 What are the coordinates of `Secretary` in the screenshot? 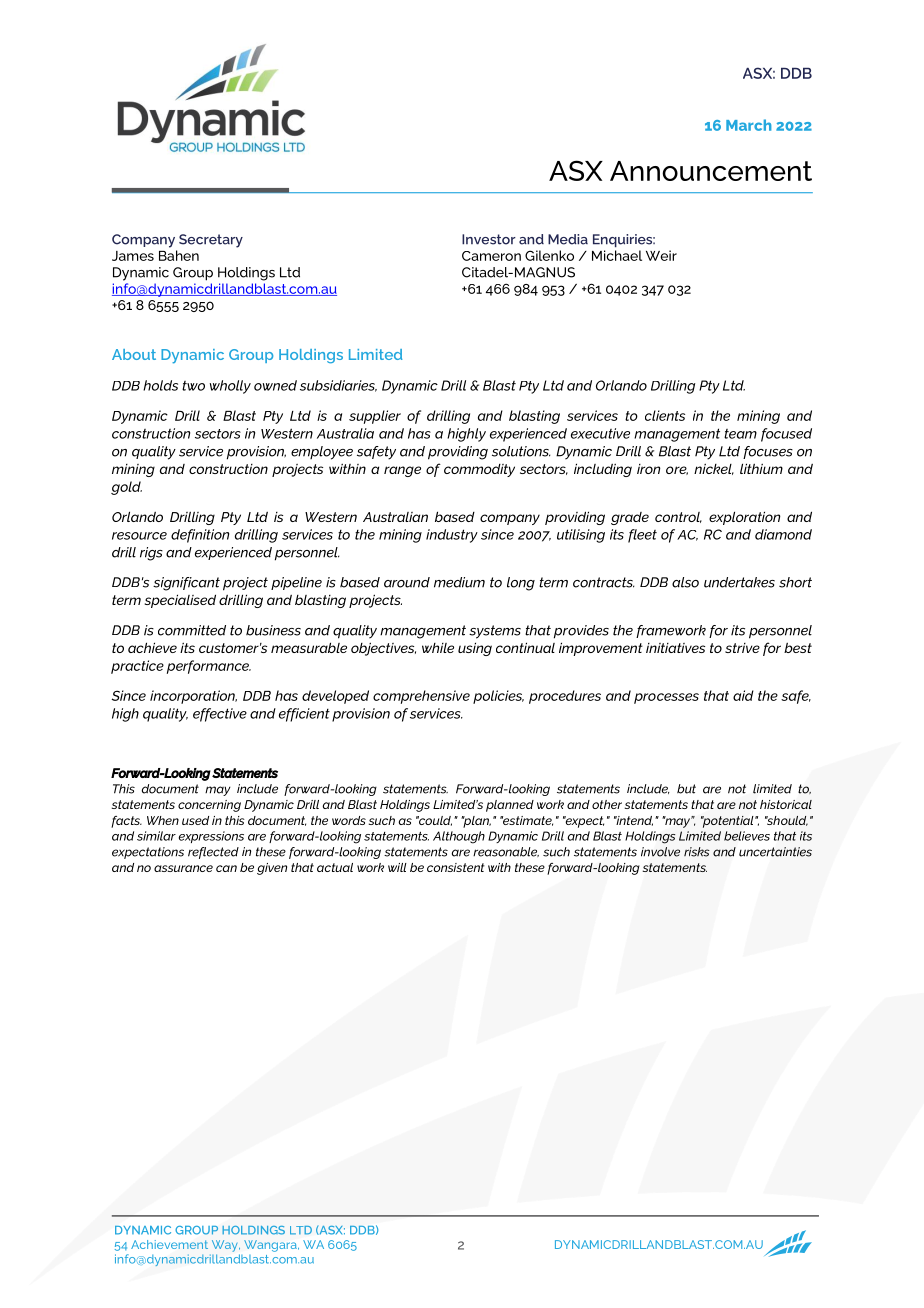 It's located at (211, 241).
